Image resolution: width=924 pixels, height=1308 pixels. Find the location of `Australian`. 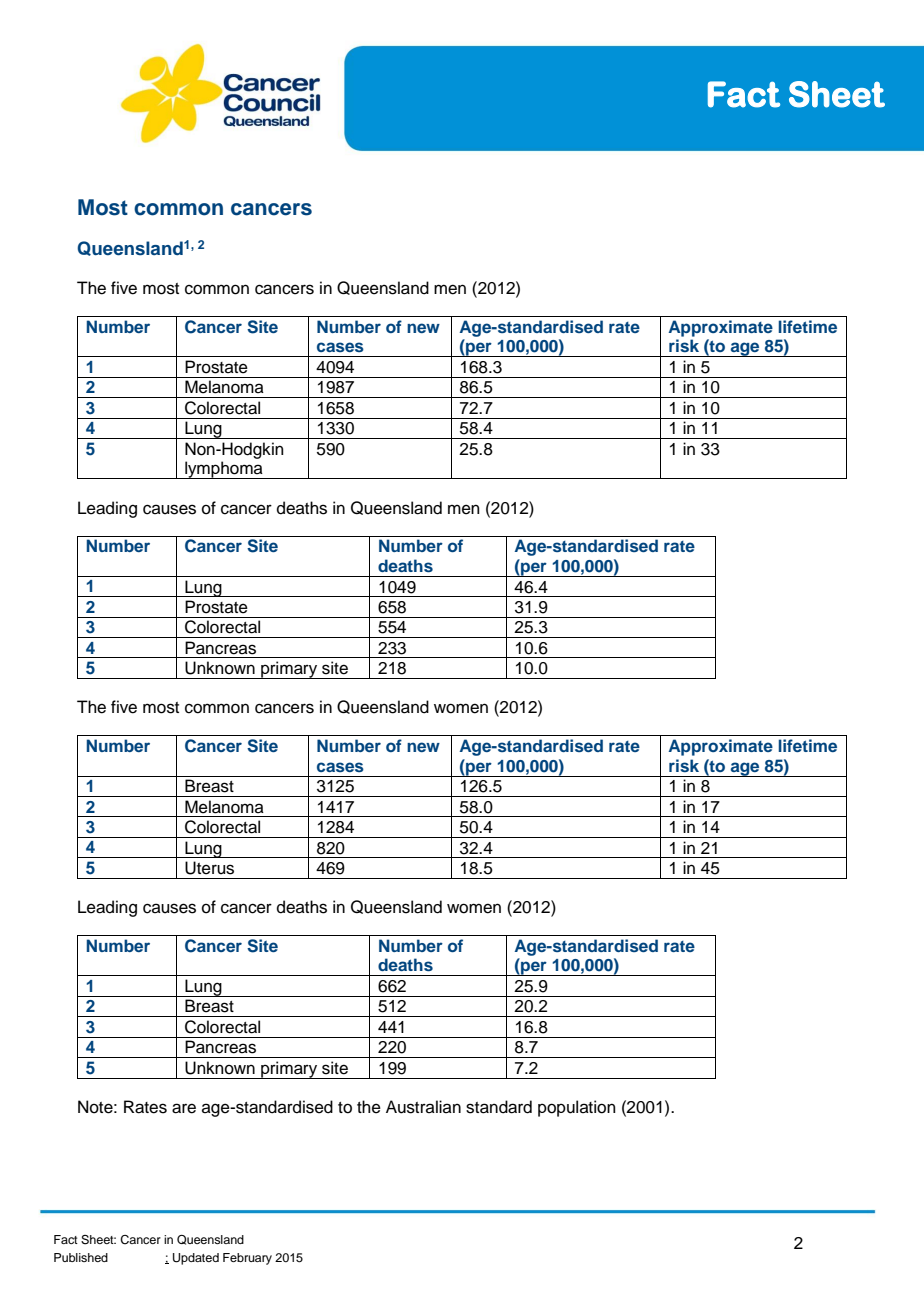

Australian is located at coordinates (423, 1107).
